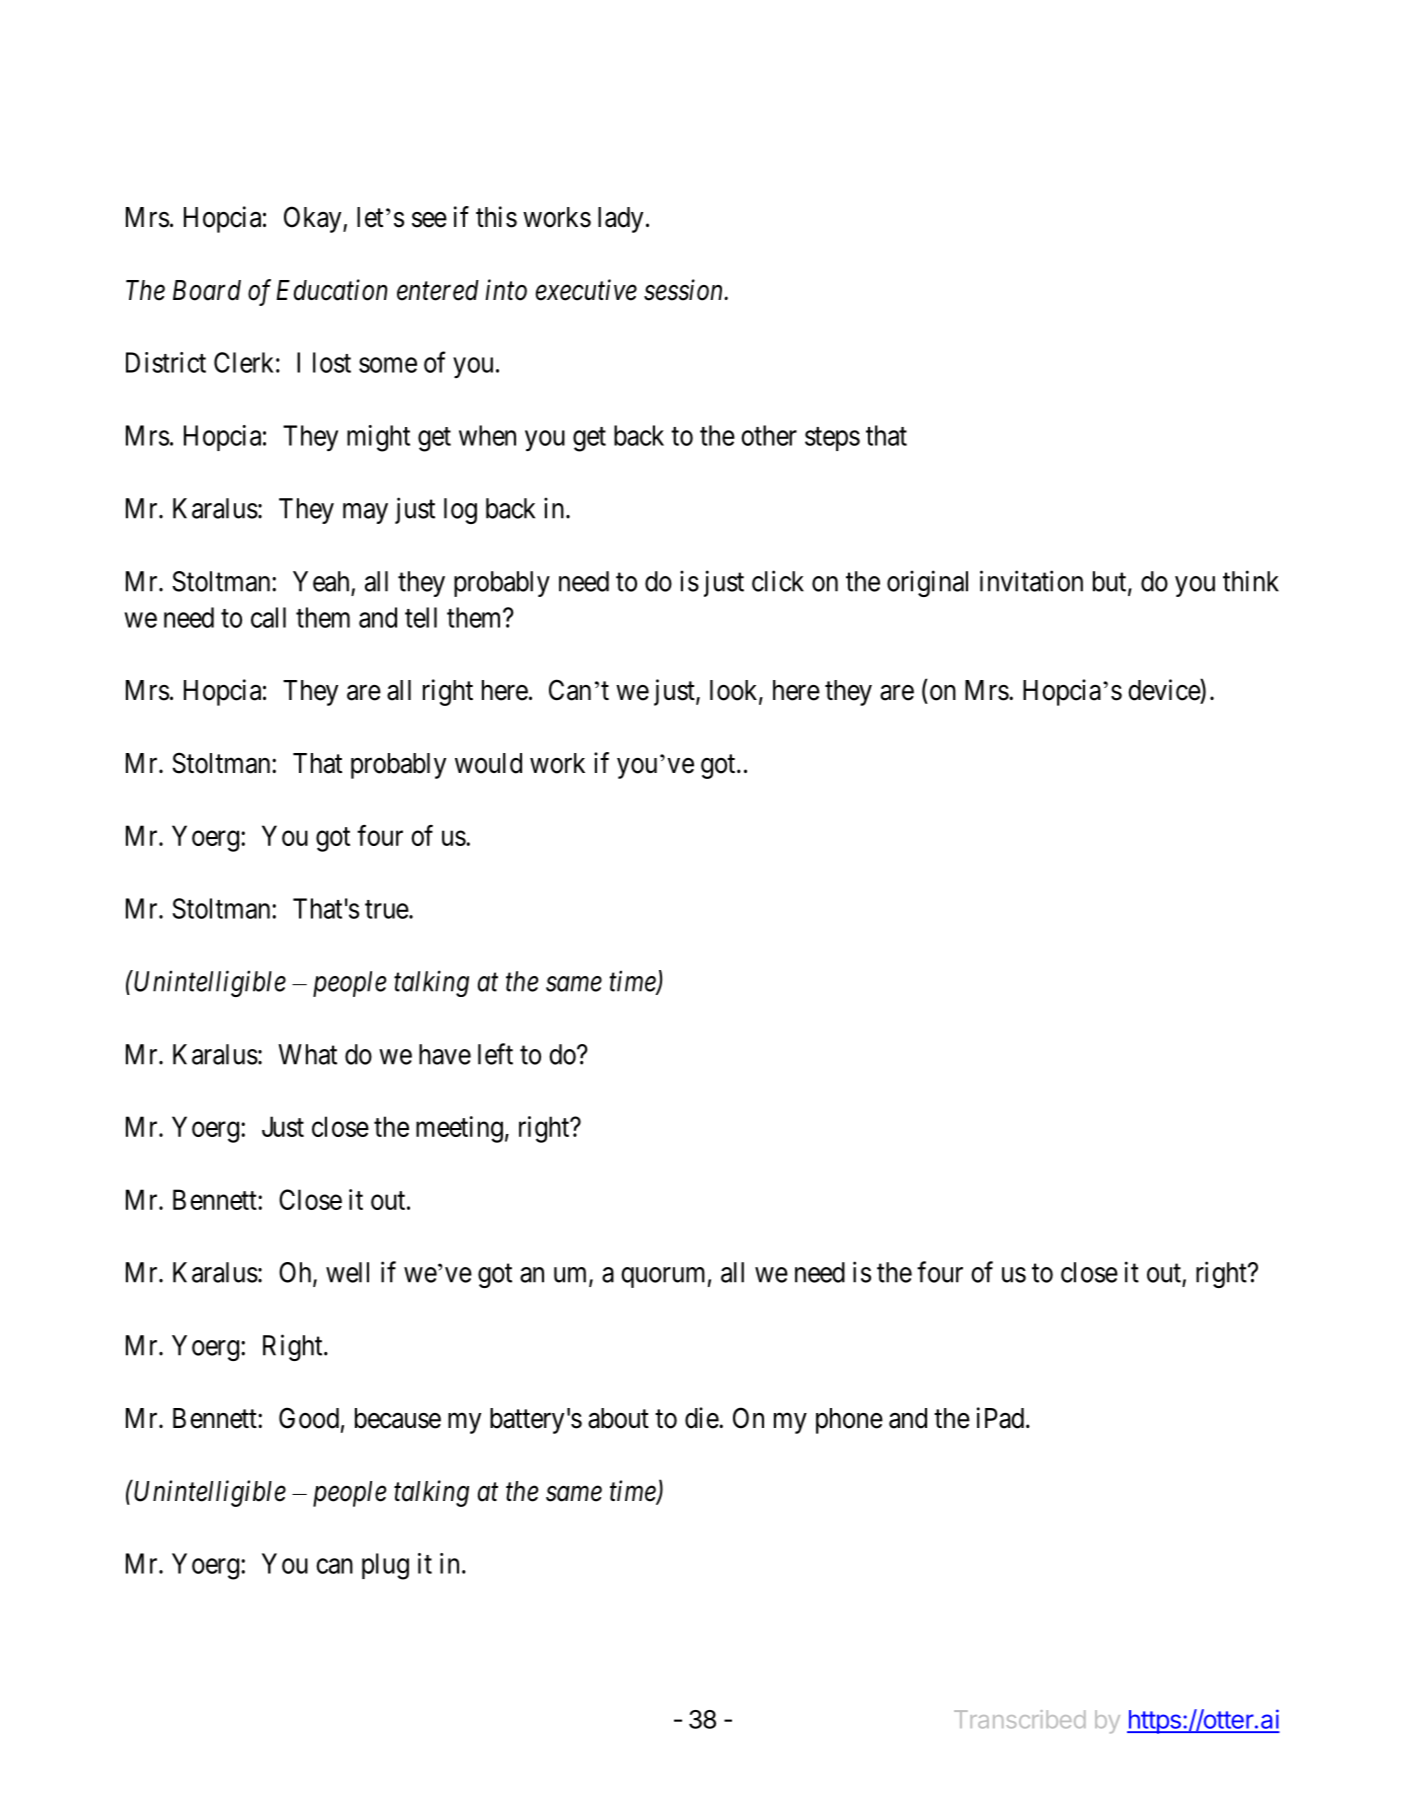 The width and height of the screenshot is (1403, 1816). What do you see at coordinates (769, 435) in the screenshot?
I see `other` at bounding box center [769, 435].
